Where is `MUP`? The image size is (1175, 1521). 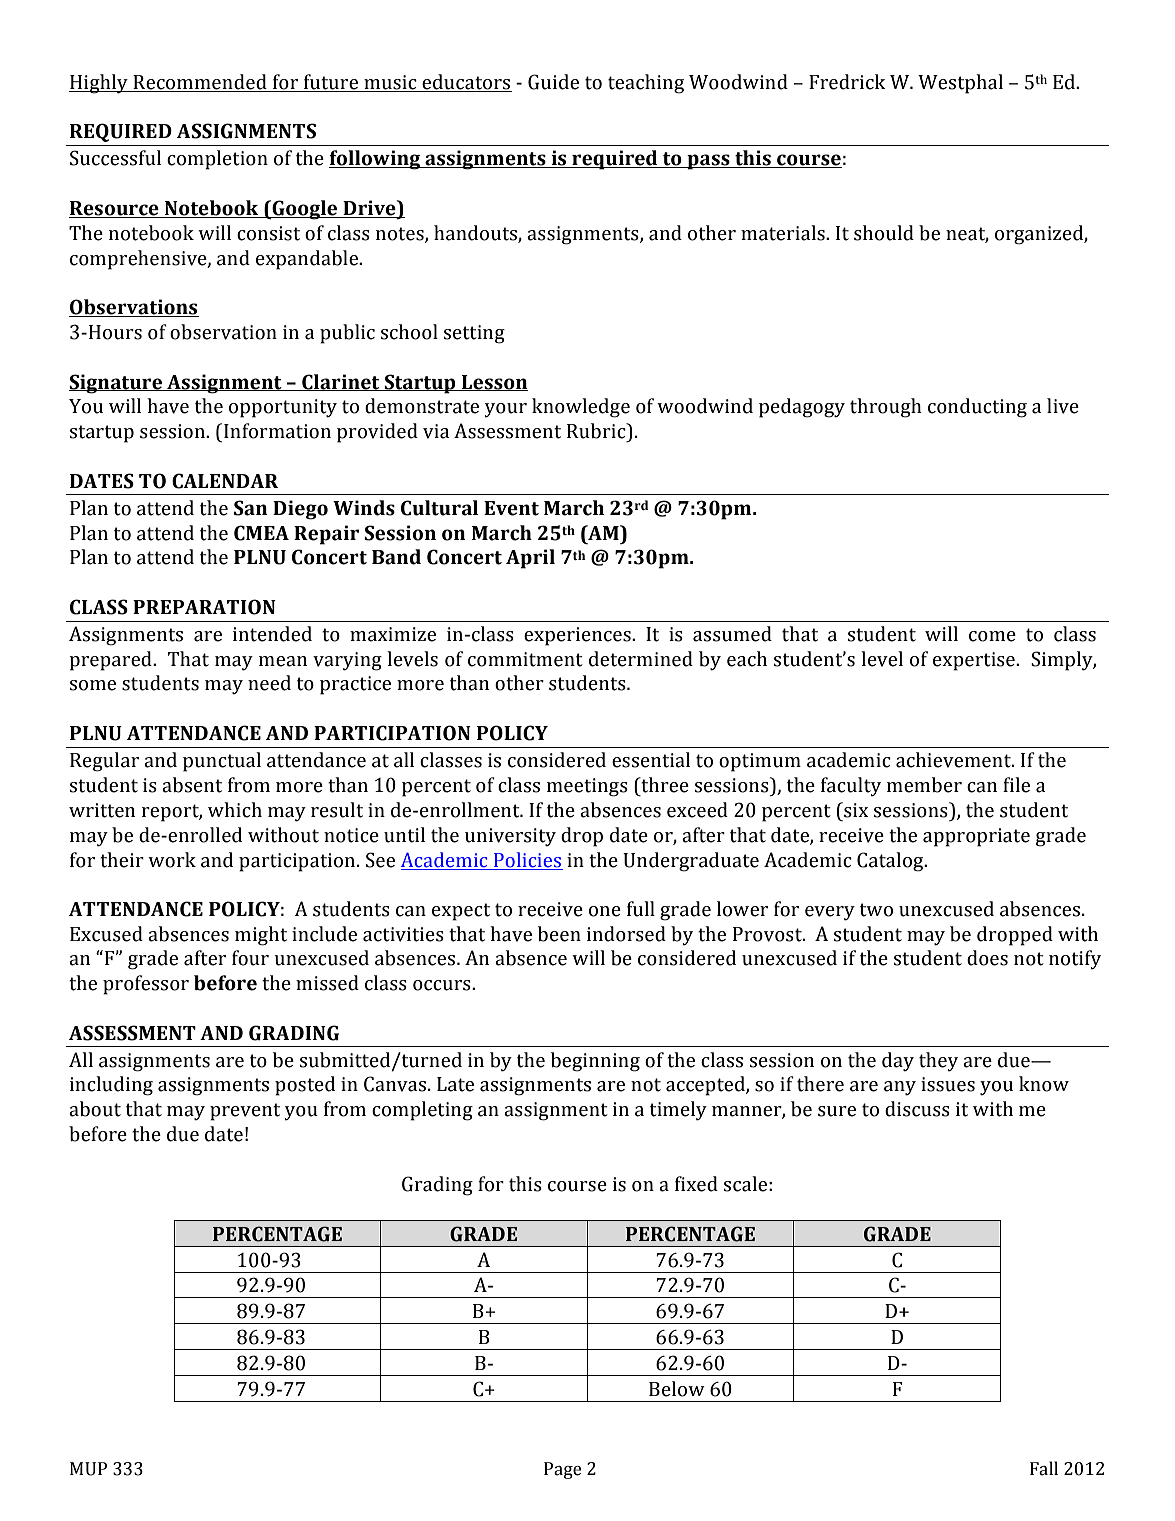 MUP is located at coordinates (88, 1469).
